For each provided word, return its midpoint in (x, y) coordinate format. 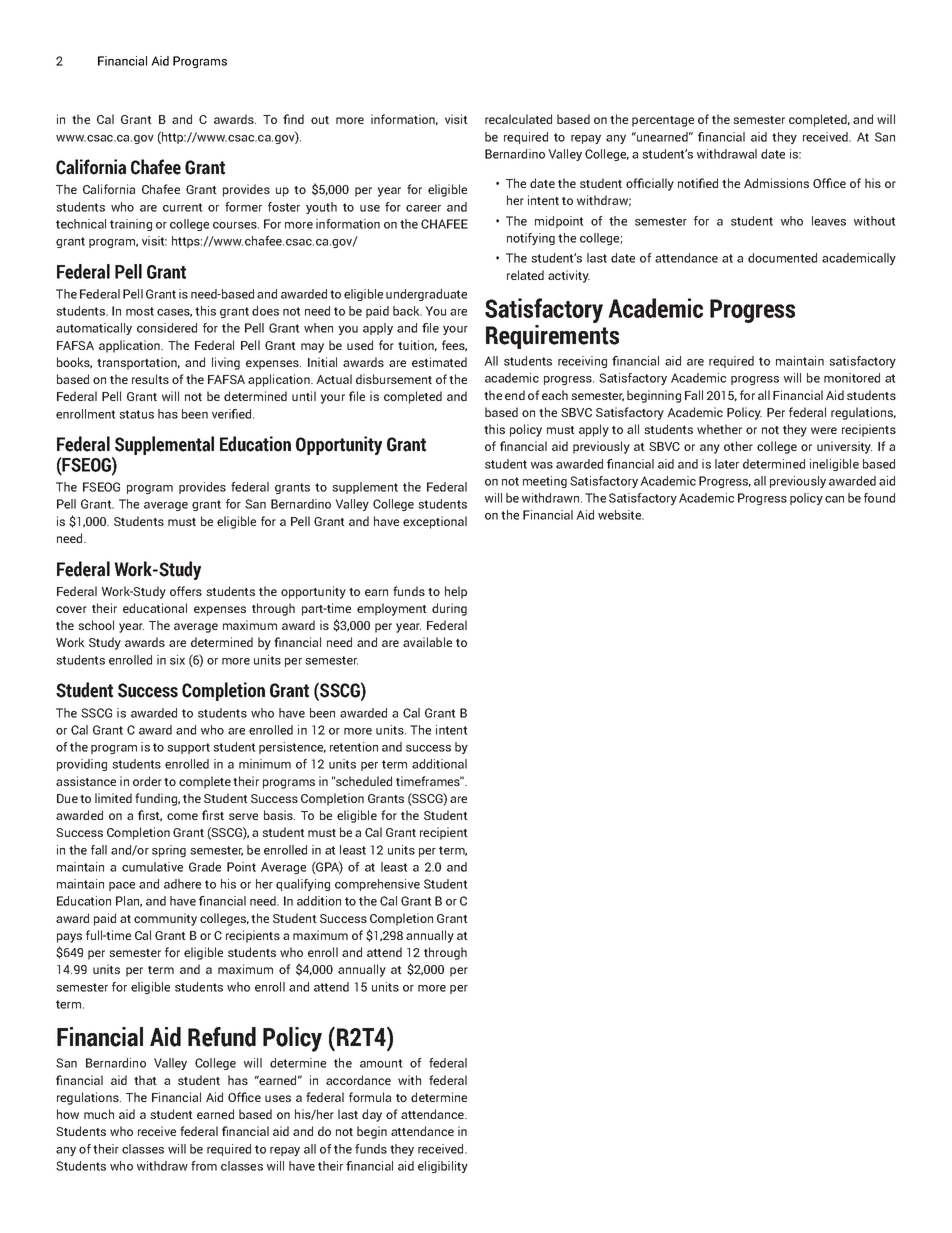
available (427, 642)
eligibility (443, 1167)
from (204, 1166)
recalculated (518, 119)
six (177, 660)
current (183, 207)
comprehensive (377, 885)
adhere (182, 884)
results (150, 379)
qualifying (303, 885)
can (834, 499)
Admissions (776, 183)
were (824, 430)
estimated (439, 362)
